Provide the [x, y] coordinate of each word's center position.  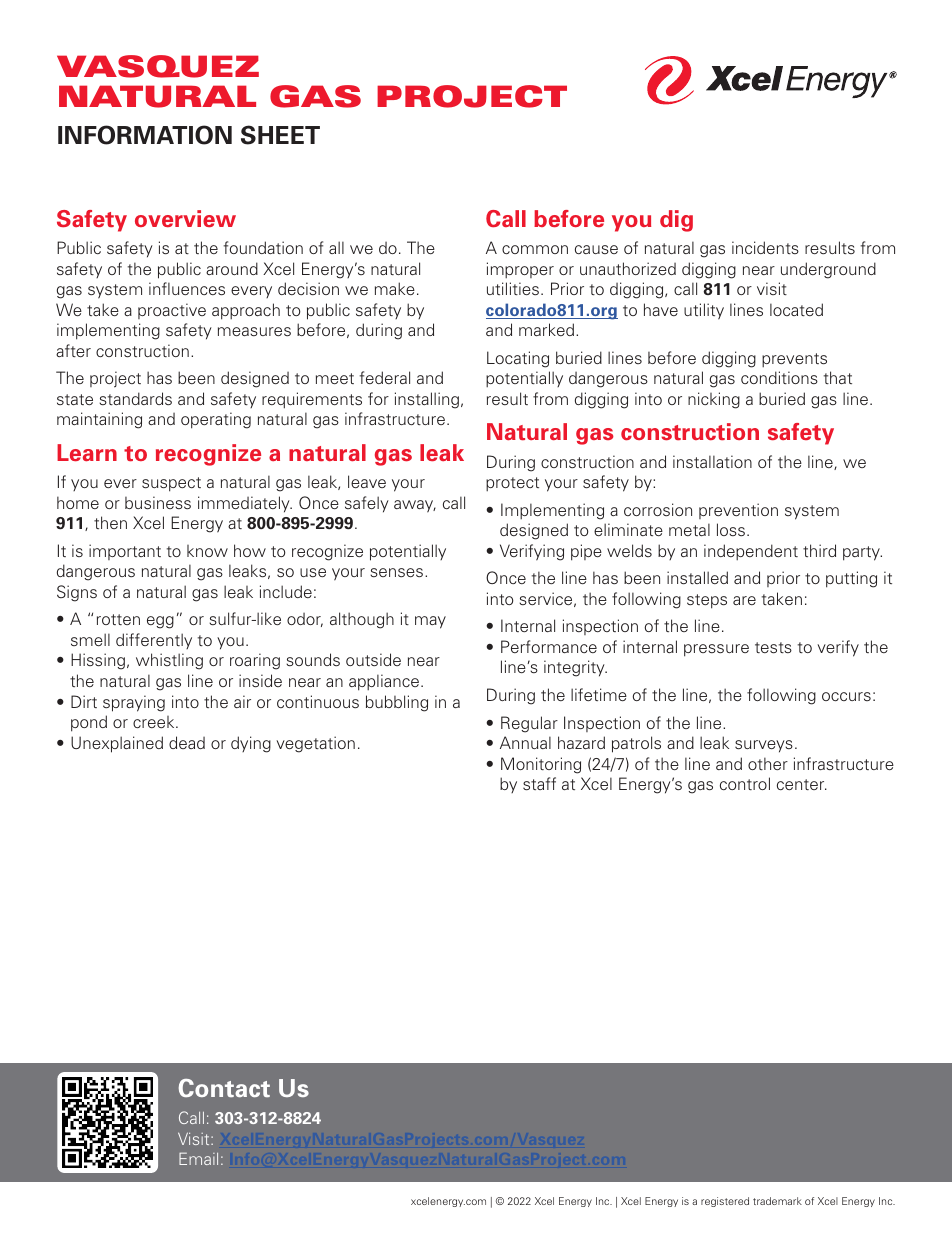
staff [539, 784]
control [745, 783]
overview [185, 218]
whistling [169, 661]
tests [773, 648]
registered [725, 1202]
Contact [224, 1088]
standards [135, 398]
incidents [765, 247]
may [430, 622]
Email [198, 1158]
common [535, 249]
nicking [714, 400]
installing [427, 400]
